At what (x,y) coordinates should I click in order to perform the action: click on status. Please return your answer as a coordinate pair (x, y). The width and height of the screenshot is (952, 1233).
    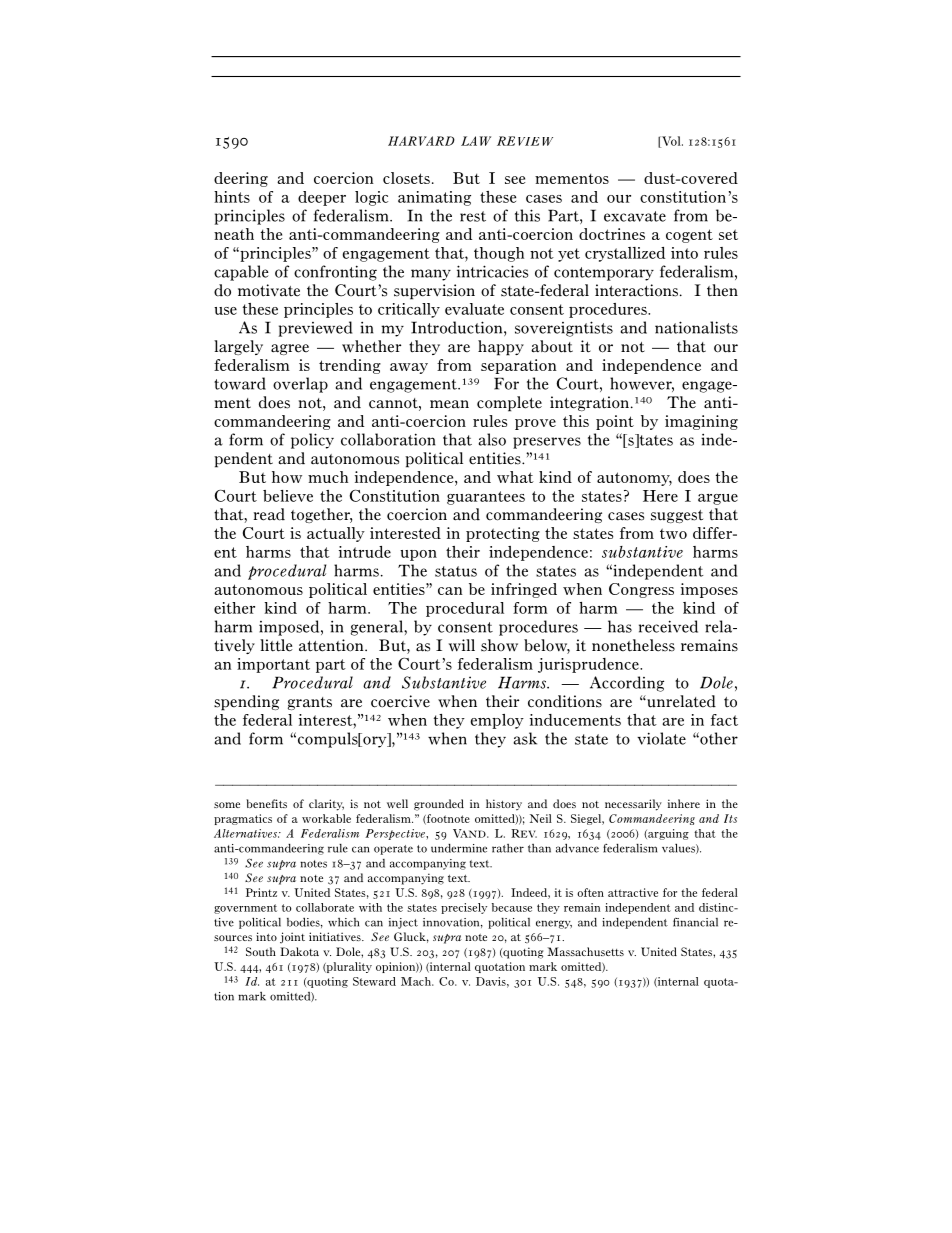
    Looking at the image, I should click on (456, 571).
